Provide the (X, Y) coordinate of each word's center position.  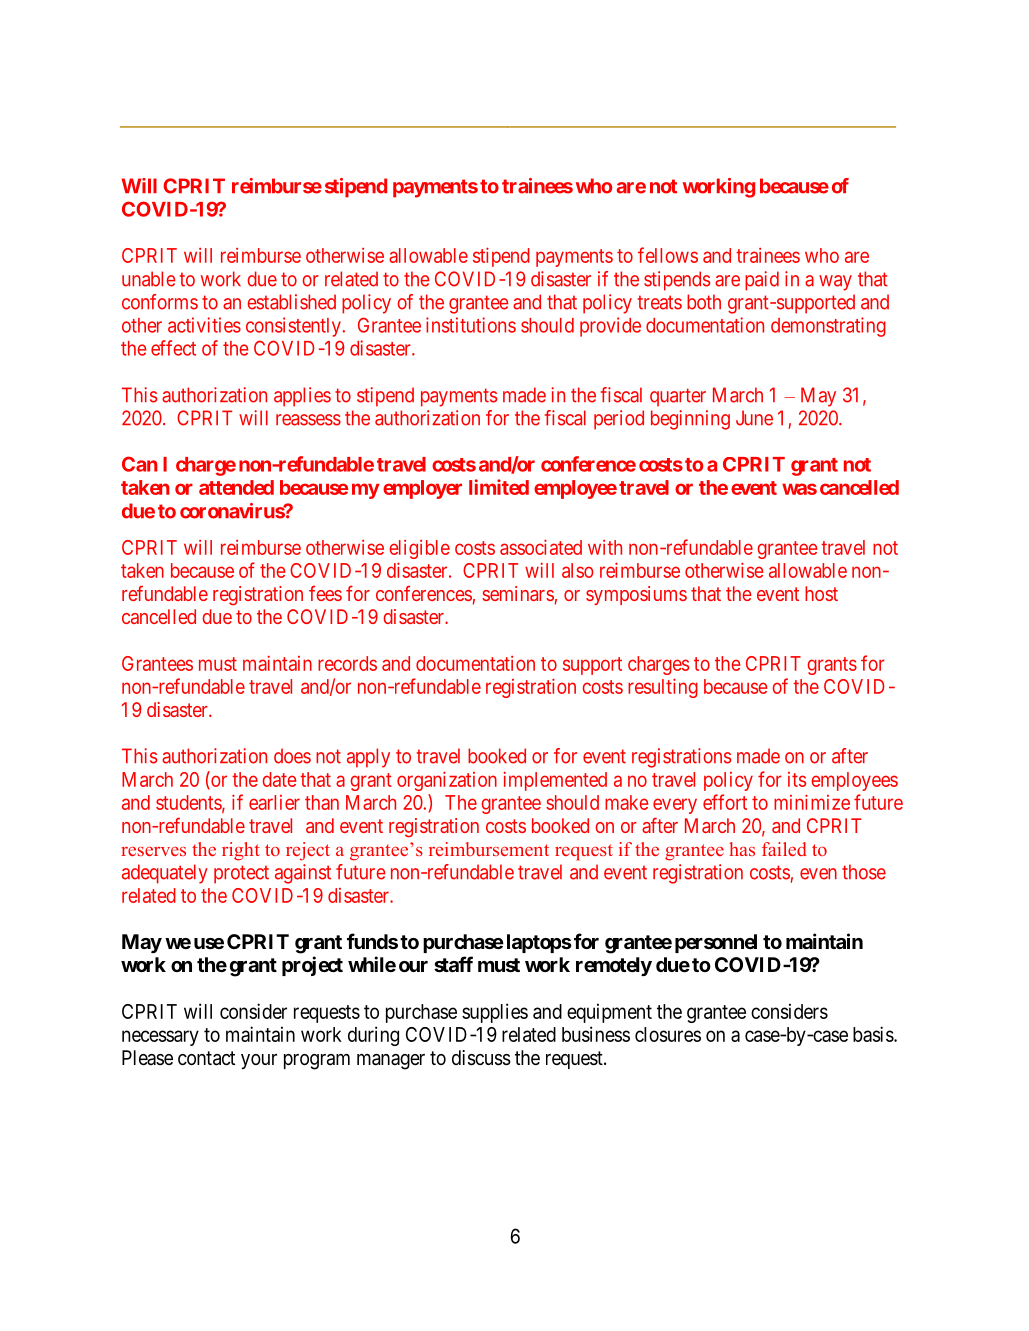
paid (762, 281)
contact (206, 1058)
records (347, 663)
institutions (471, 325)
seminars (518, 593)
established (291, 302)
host (821, 593)
